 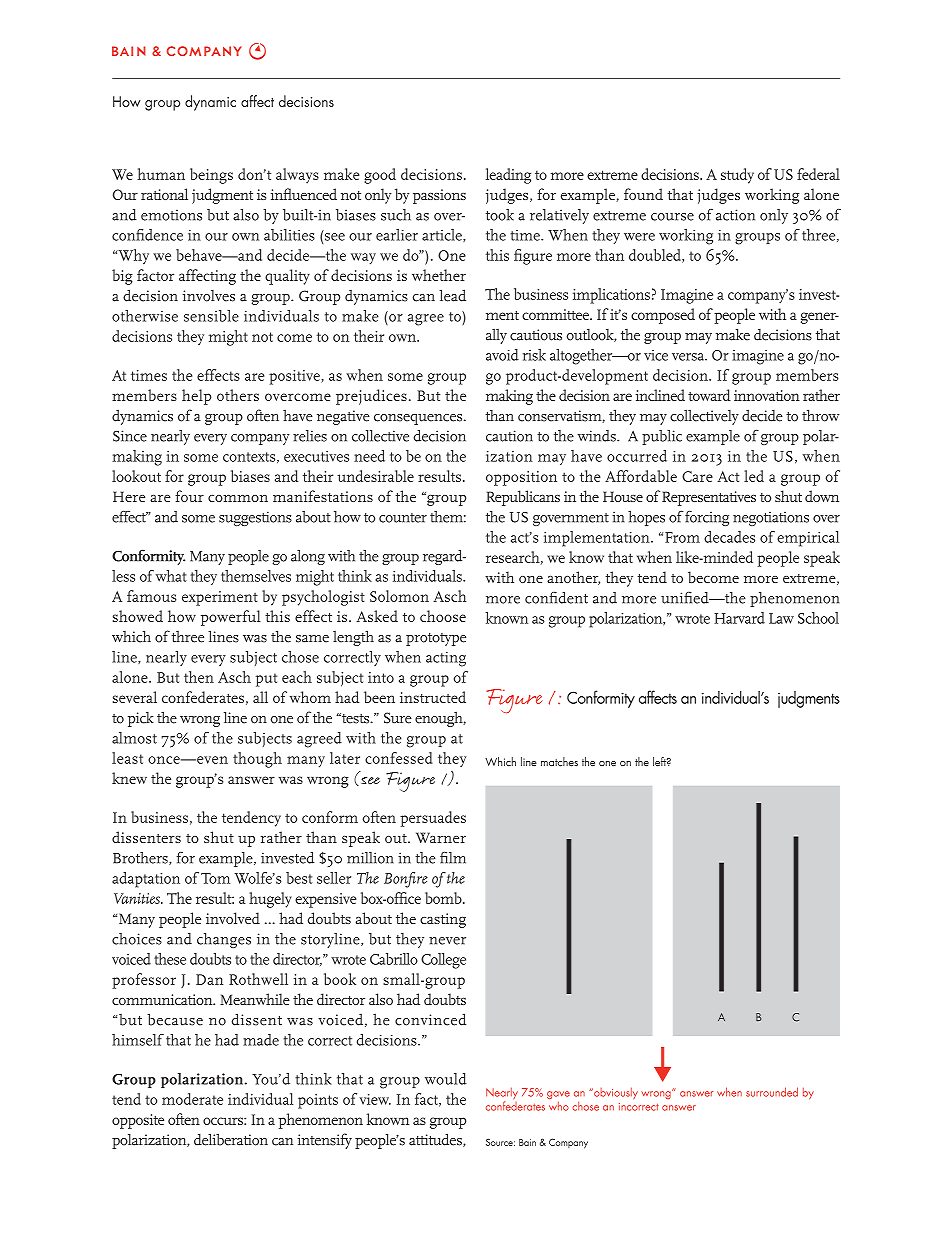 What do you see at coordinates (500, 215) in the image?
I see `took` at bounding box center [500, 215].
